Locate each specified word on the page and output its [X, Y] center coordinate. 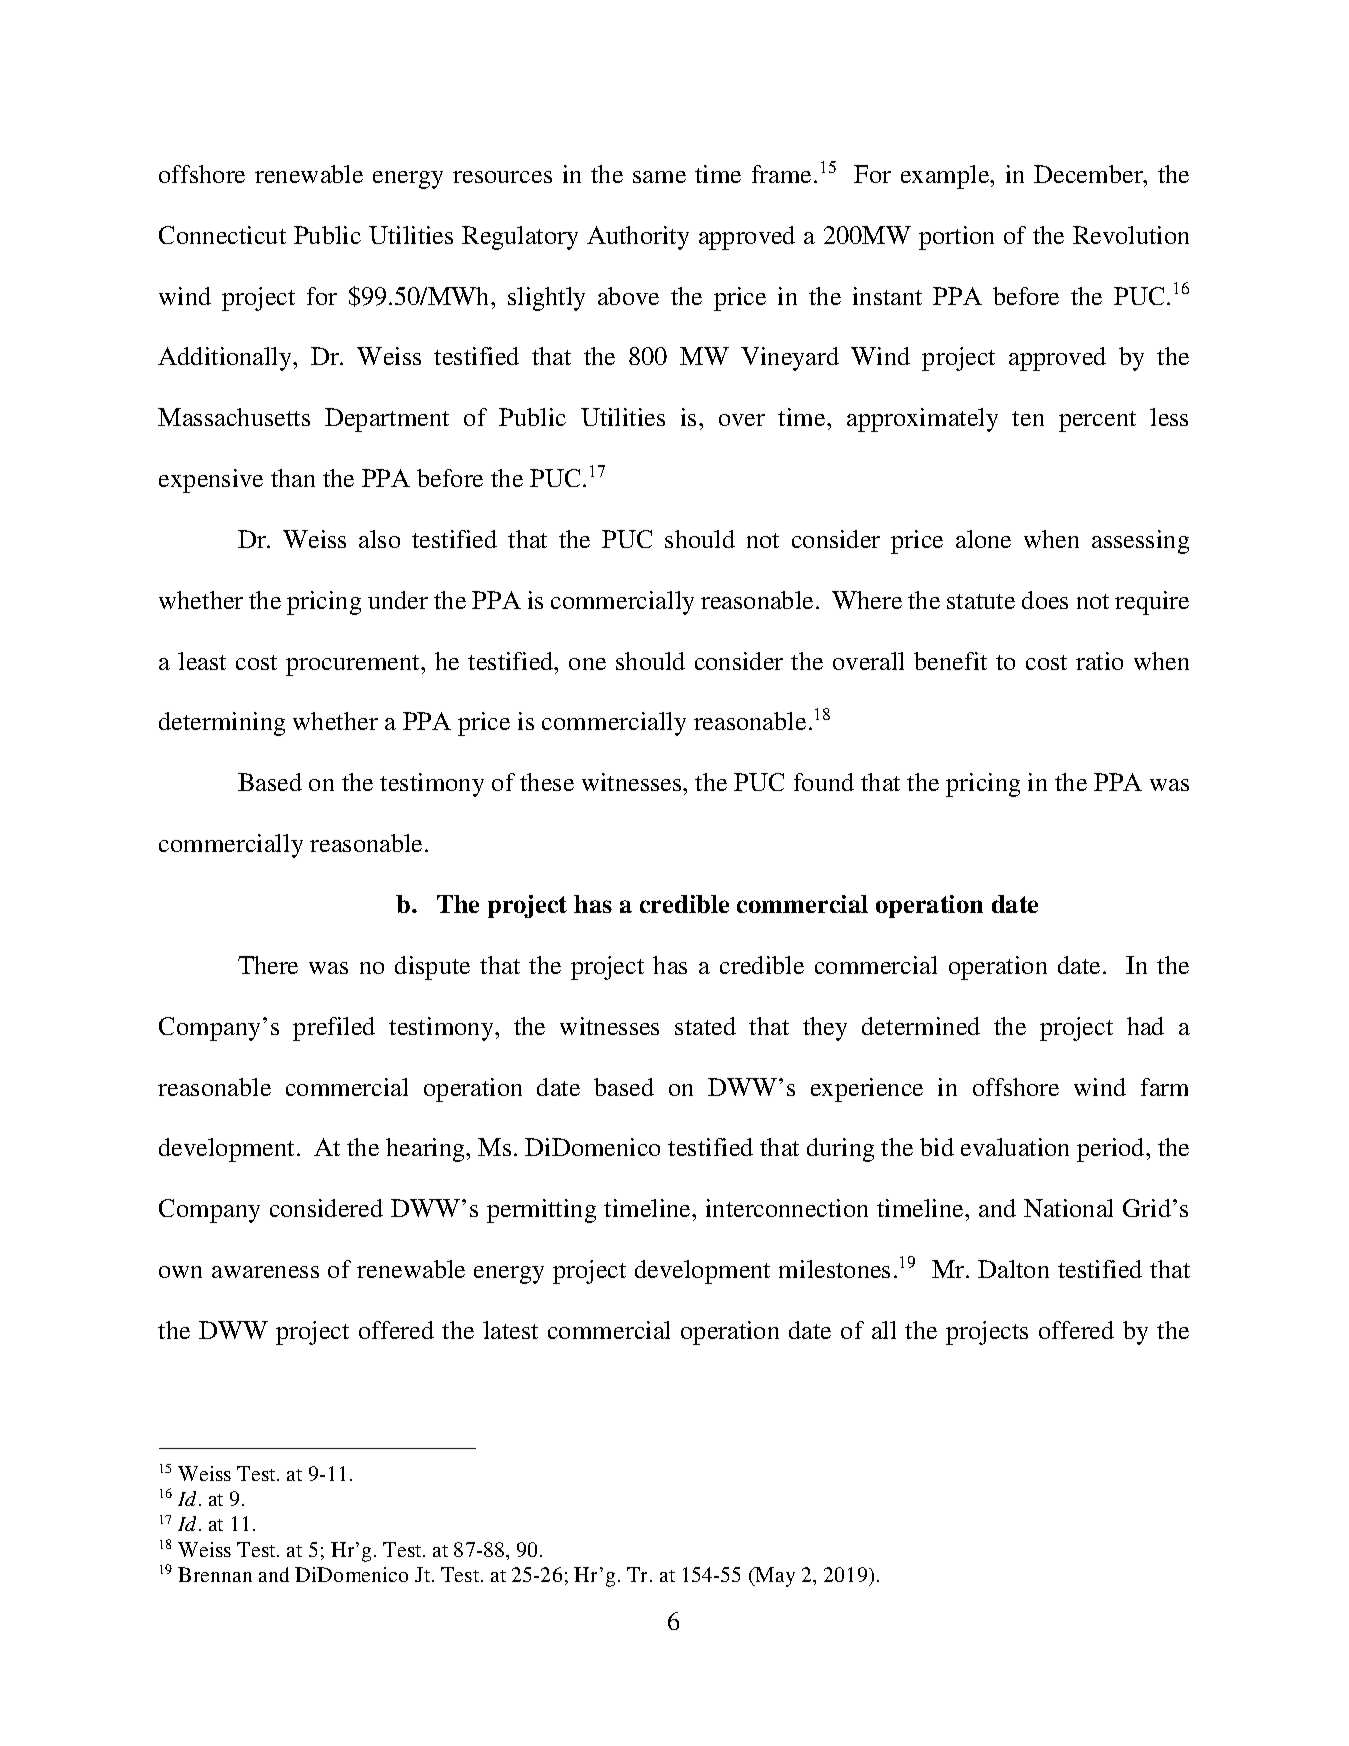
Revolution [1131, 235]
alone [983, 539]
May [774, 1577]
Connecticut [222, 235]
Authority [638, 238]
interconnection [787, 1208]
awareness [265, 1272]
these [547, 782]
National [1068, 1208]
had [1145, 1026]
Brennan [215, 1574]
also [379, 539]
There [268, 965]
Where [867, 600]
